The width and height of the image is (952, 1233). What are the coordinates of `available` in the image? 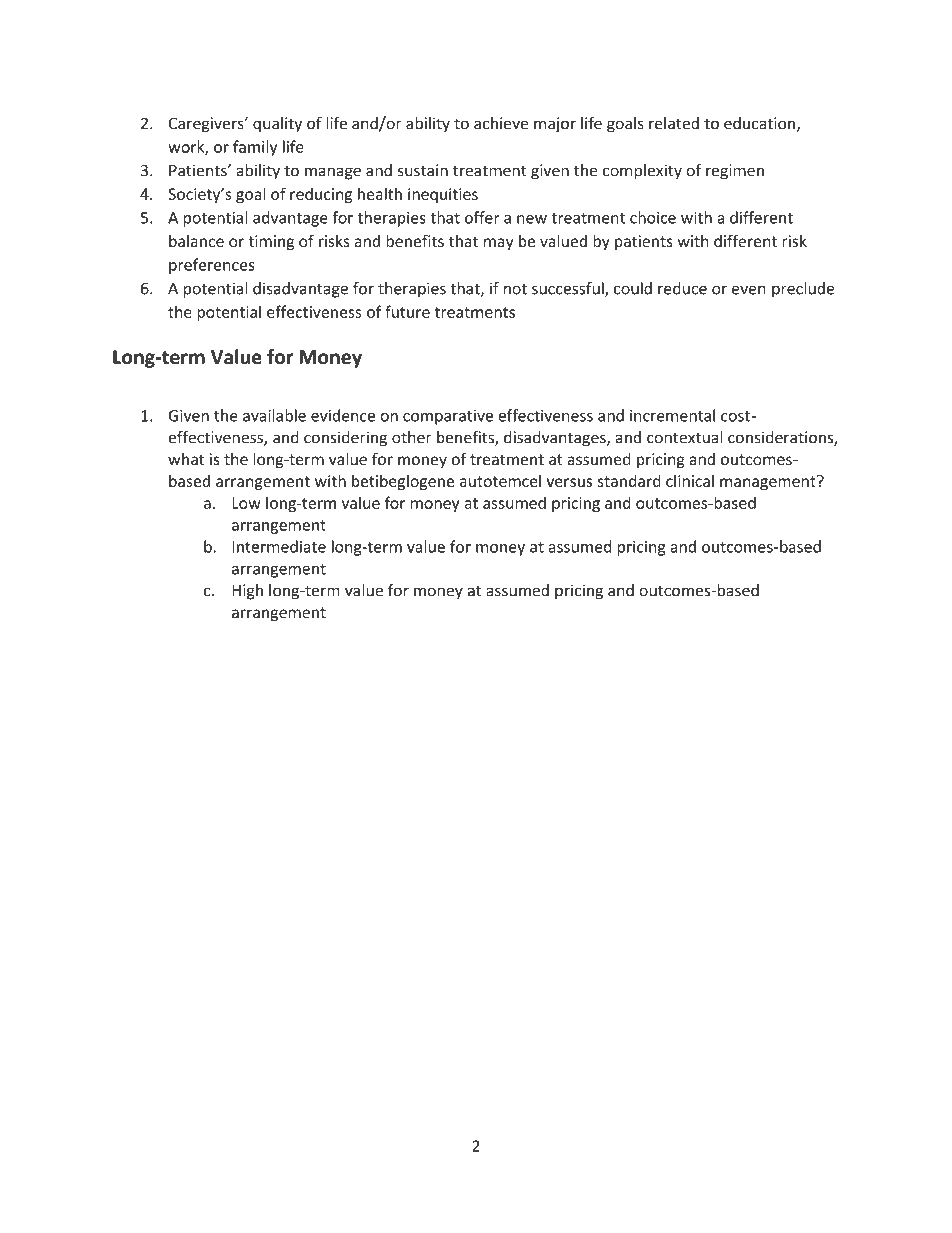 It's located at (274, 415).
